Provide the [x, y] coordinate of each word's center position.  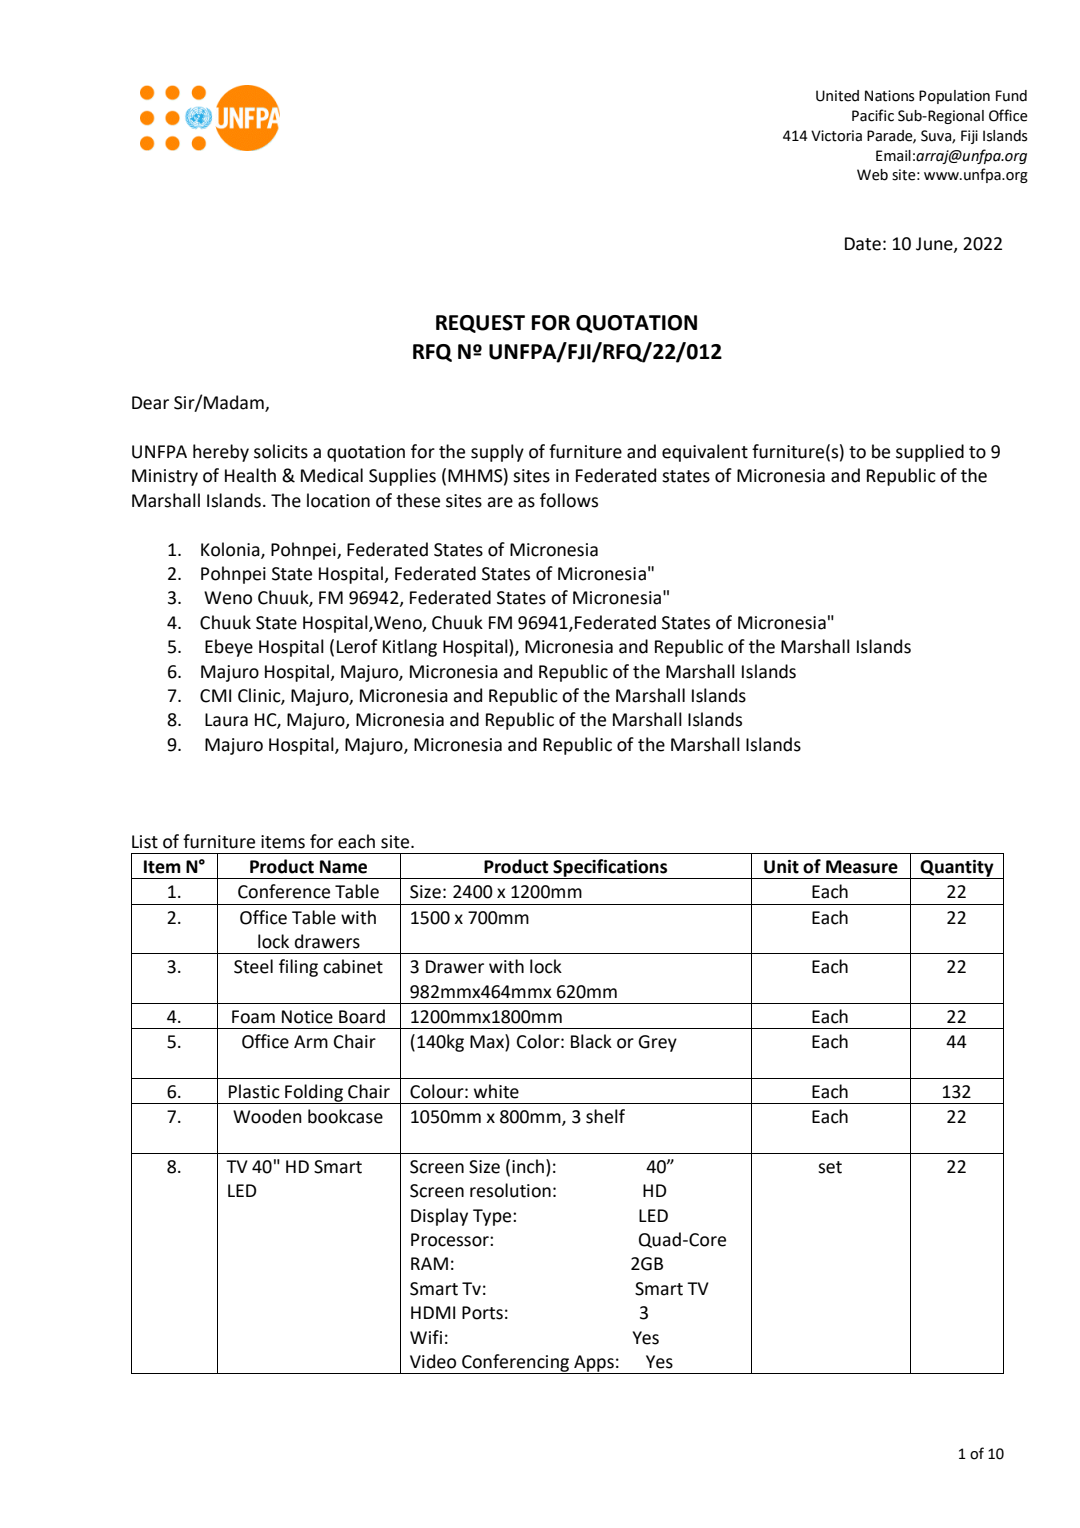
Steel [253, 966]
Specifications [610, 869]
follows [569, 500]
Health [250, 475]
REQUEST [480, 324]
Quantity [957, 869]
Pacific [873, 115]
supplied [930, 453]
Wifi [426, 1337]
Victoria [836, 136]
